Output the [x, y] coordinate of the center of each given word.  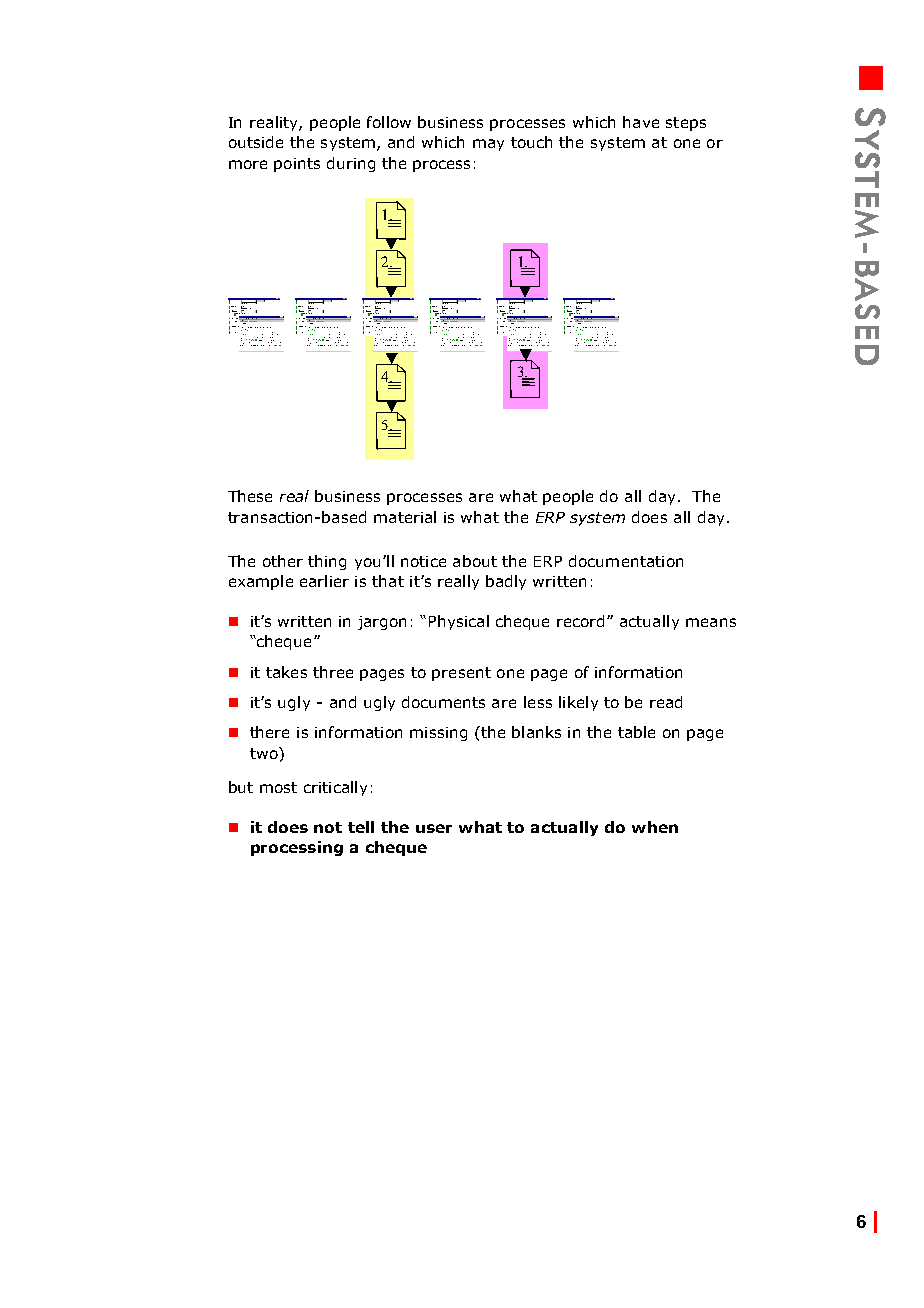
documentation [626, 561]
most [278, 787]
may [488, 145]
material [405, 517]
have [641, 122]
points [297, 165]
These [250, 496]
